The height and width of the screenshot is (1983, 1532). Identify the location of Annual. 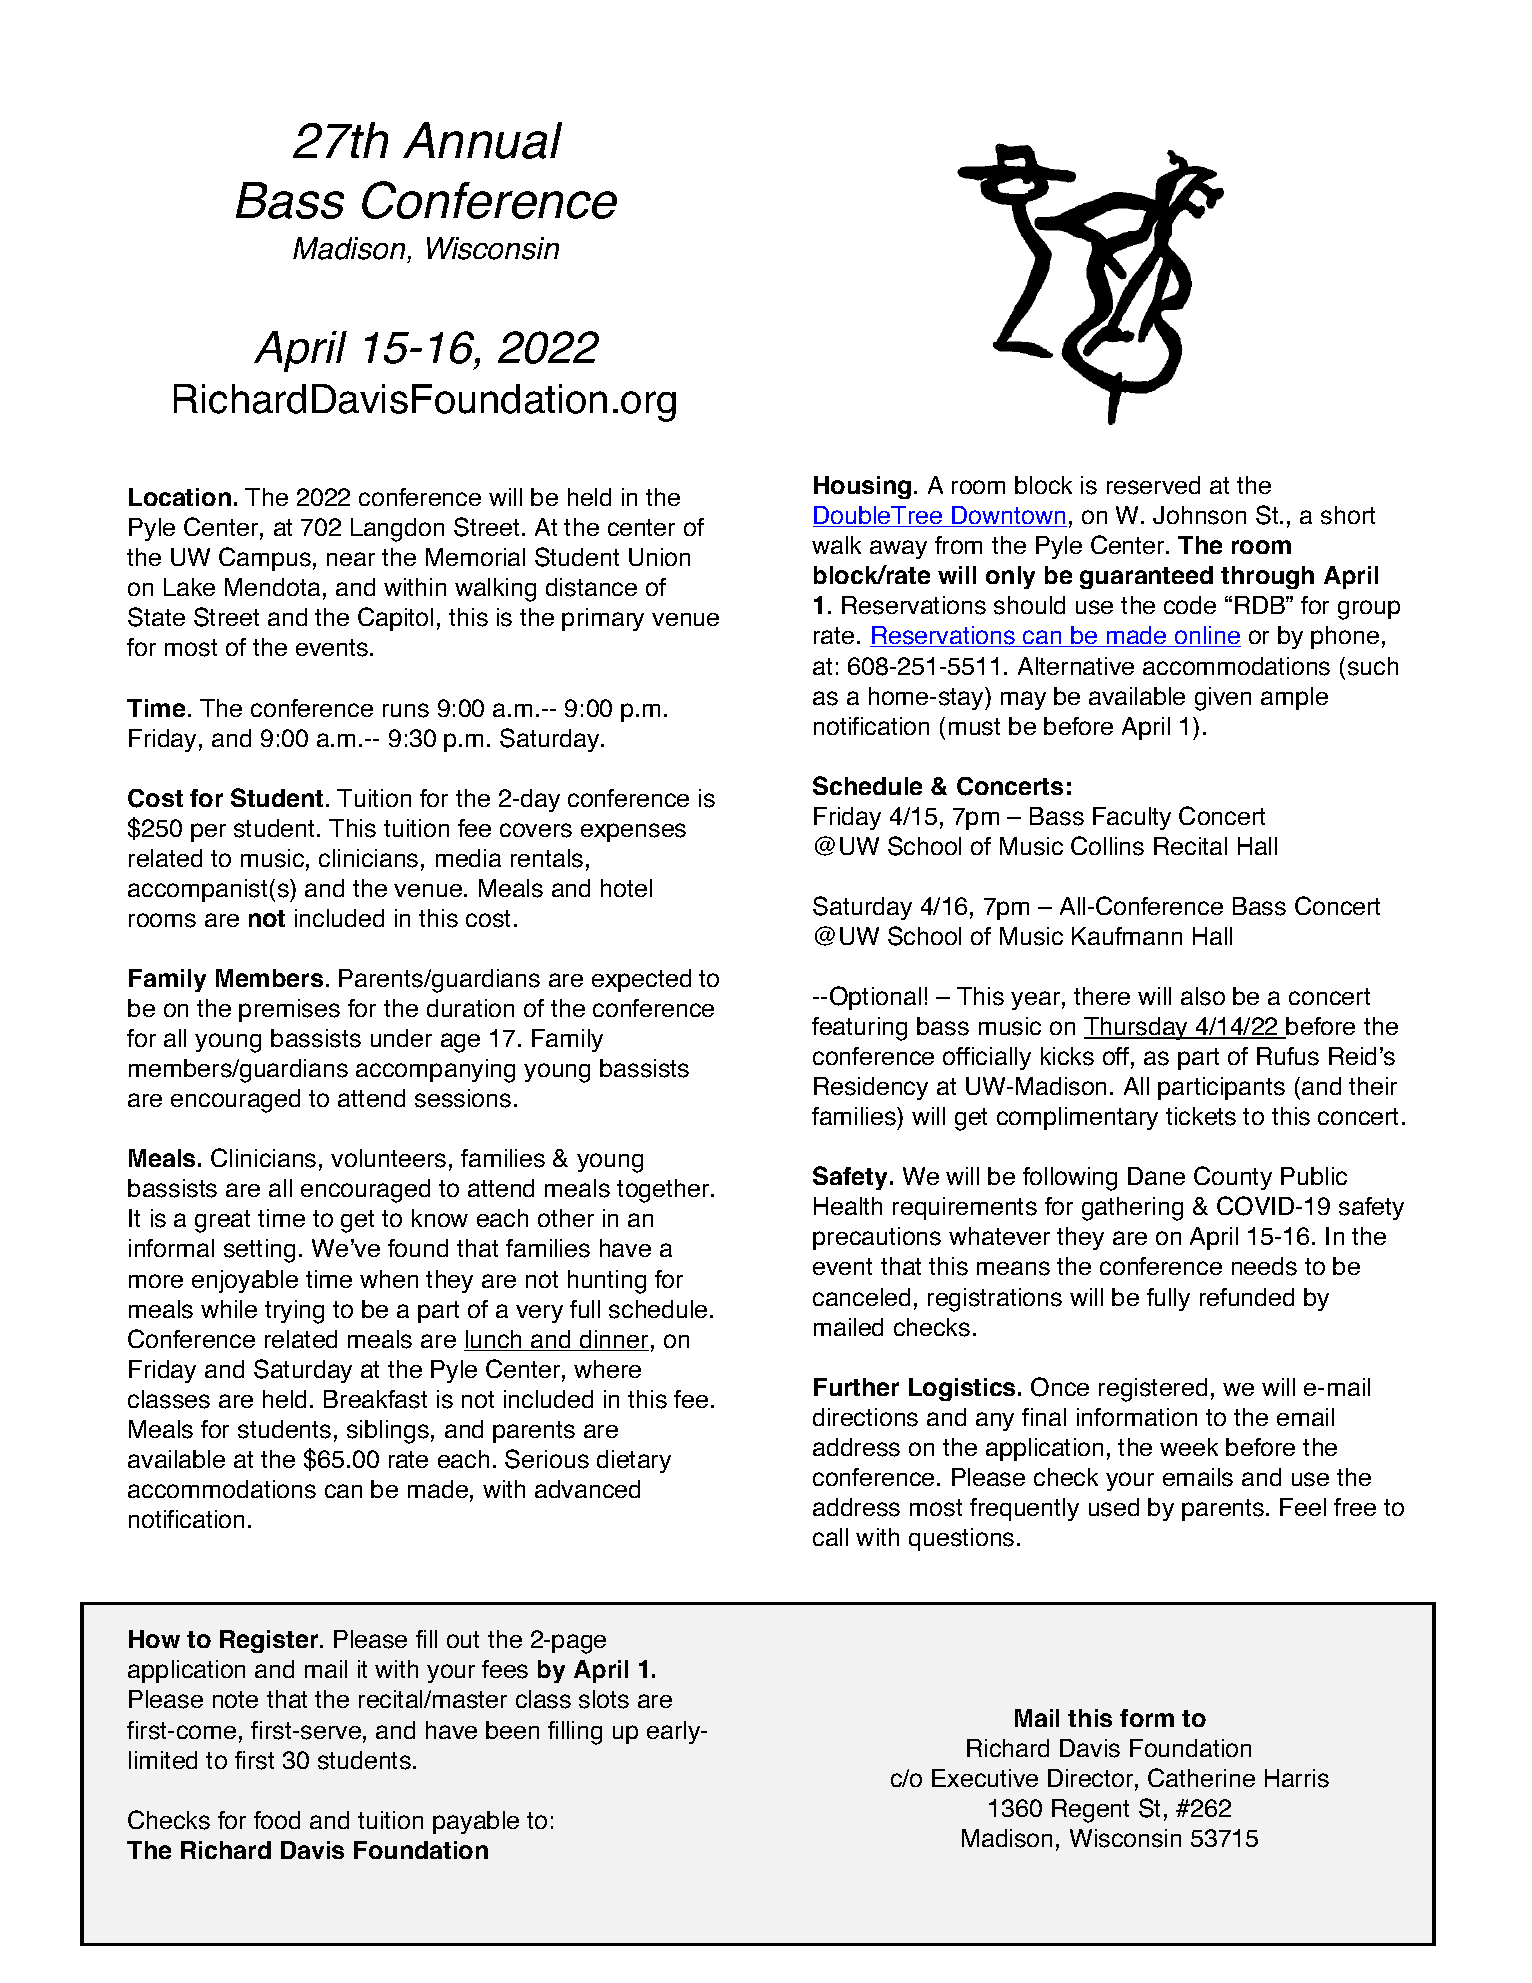
(482, 140).
